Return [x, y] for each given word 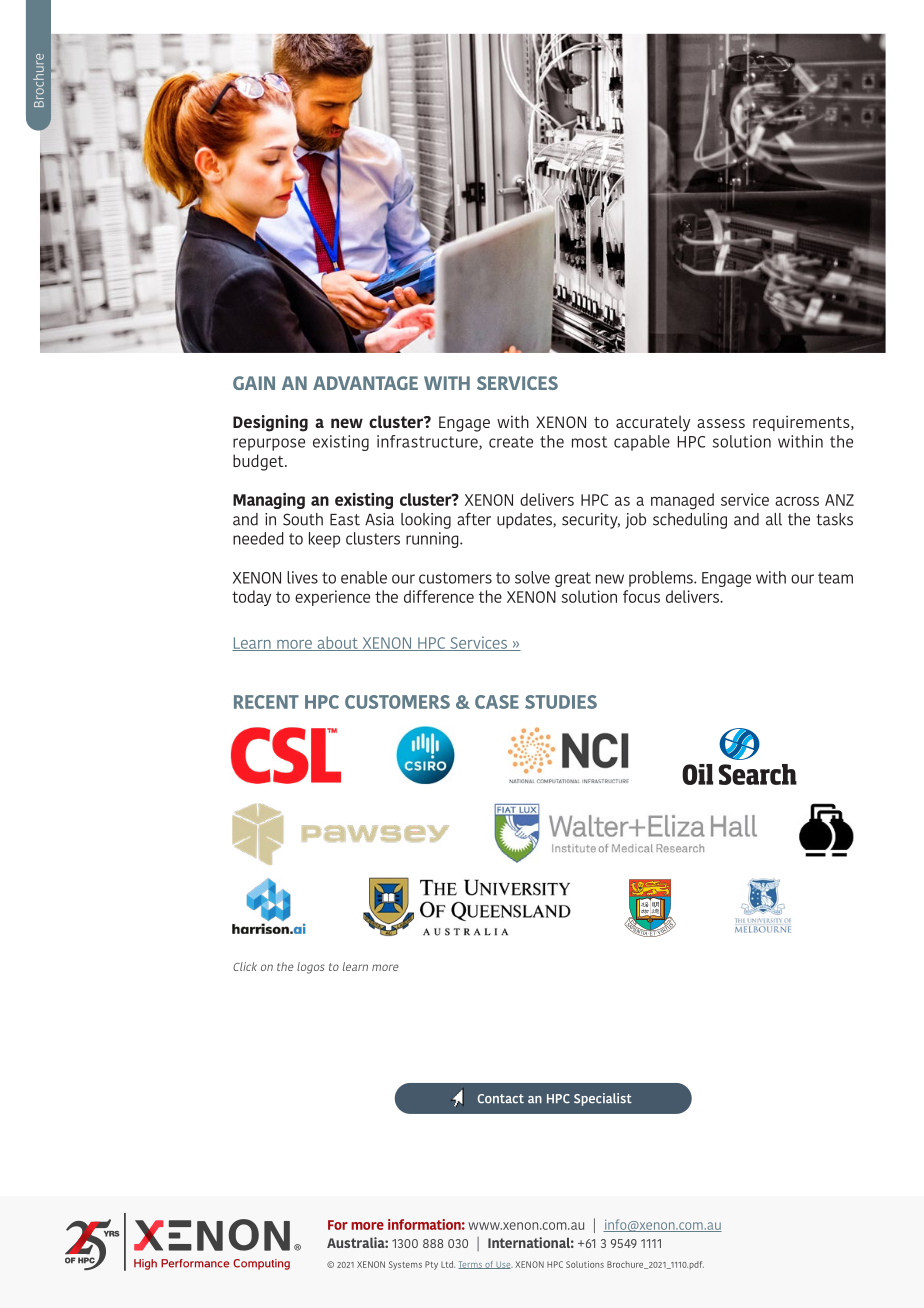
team [835, 578]
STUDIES [561, 702]
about [337, 643]
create [511, 442]
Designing [270, 423]
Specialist [603, 1099]
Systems [405, 1265]
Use [503, 1265]
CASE [497, 702]
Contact [501, 1099]
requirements [802, 423]
